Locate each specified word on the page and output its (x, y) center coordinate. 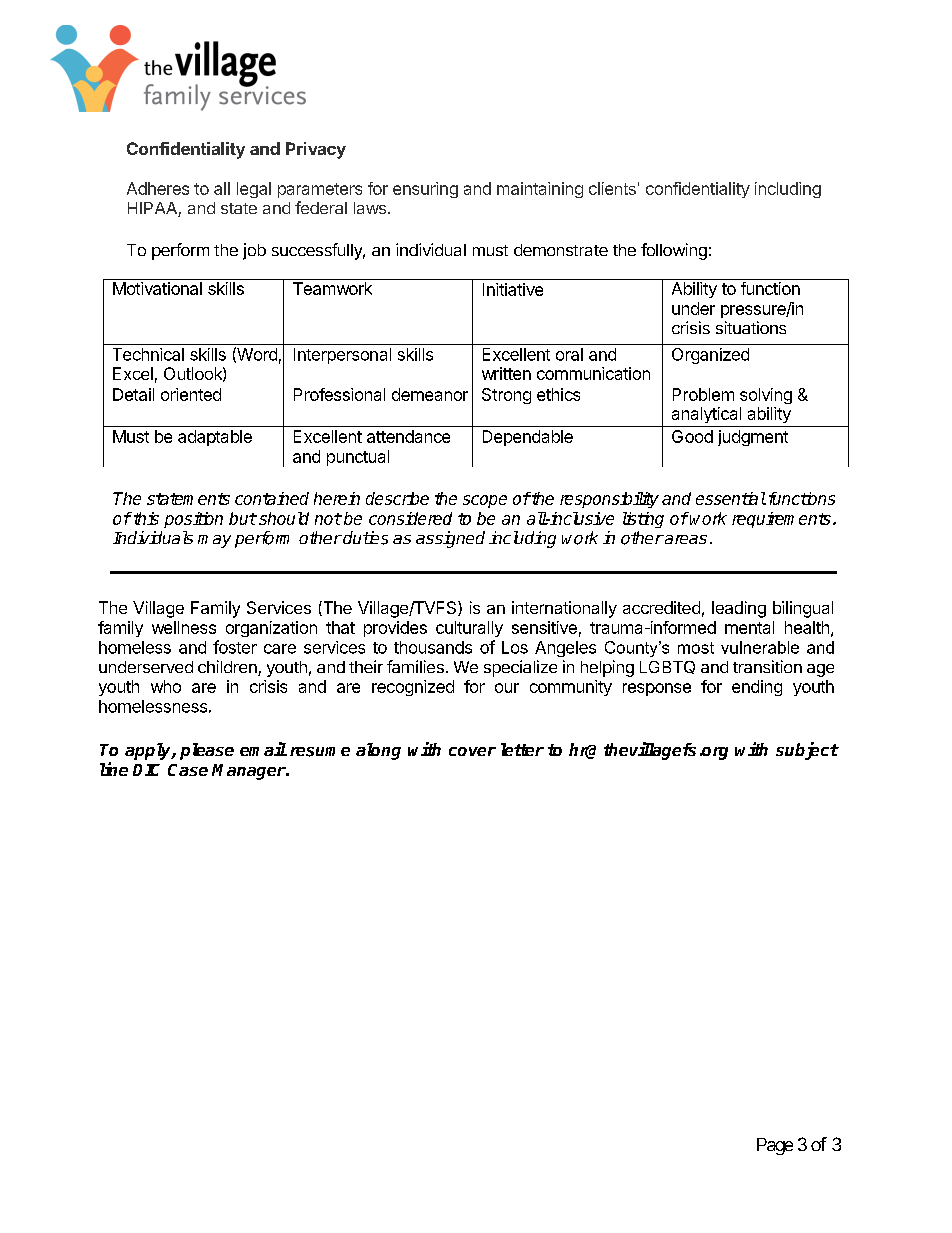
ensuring (425, 190)
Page (775, 1146)
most (696, 648)
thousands (433, 647)
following (674, 251)
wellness (184, 627)
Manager (249, 772)
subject (807, 751)
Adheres (158, 188)
